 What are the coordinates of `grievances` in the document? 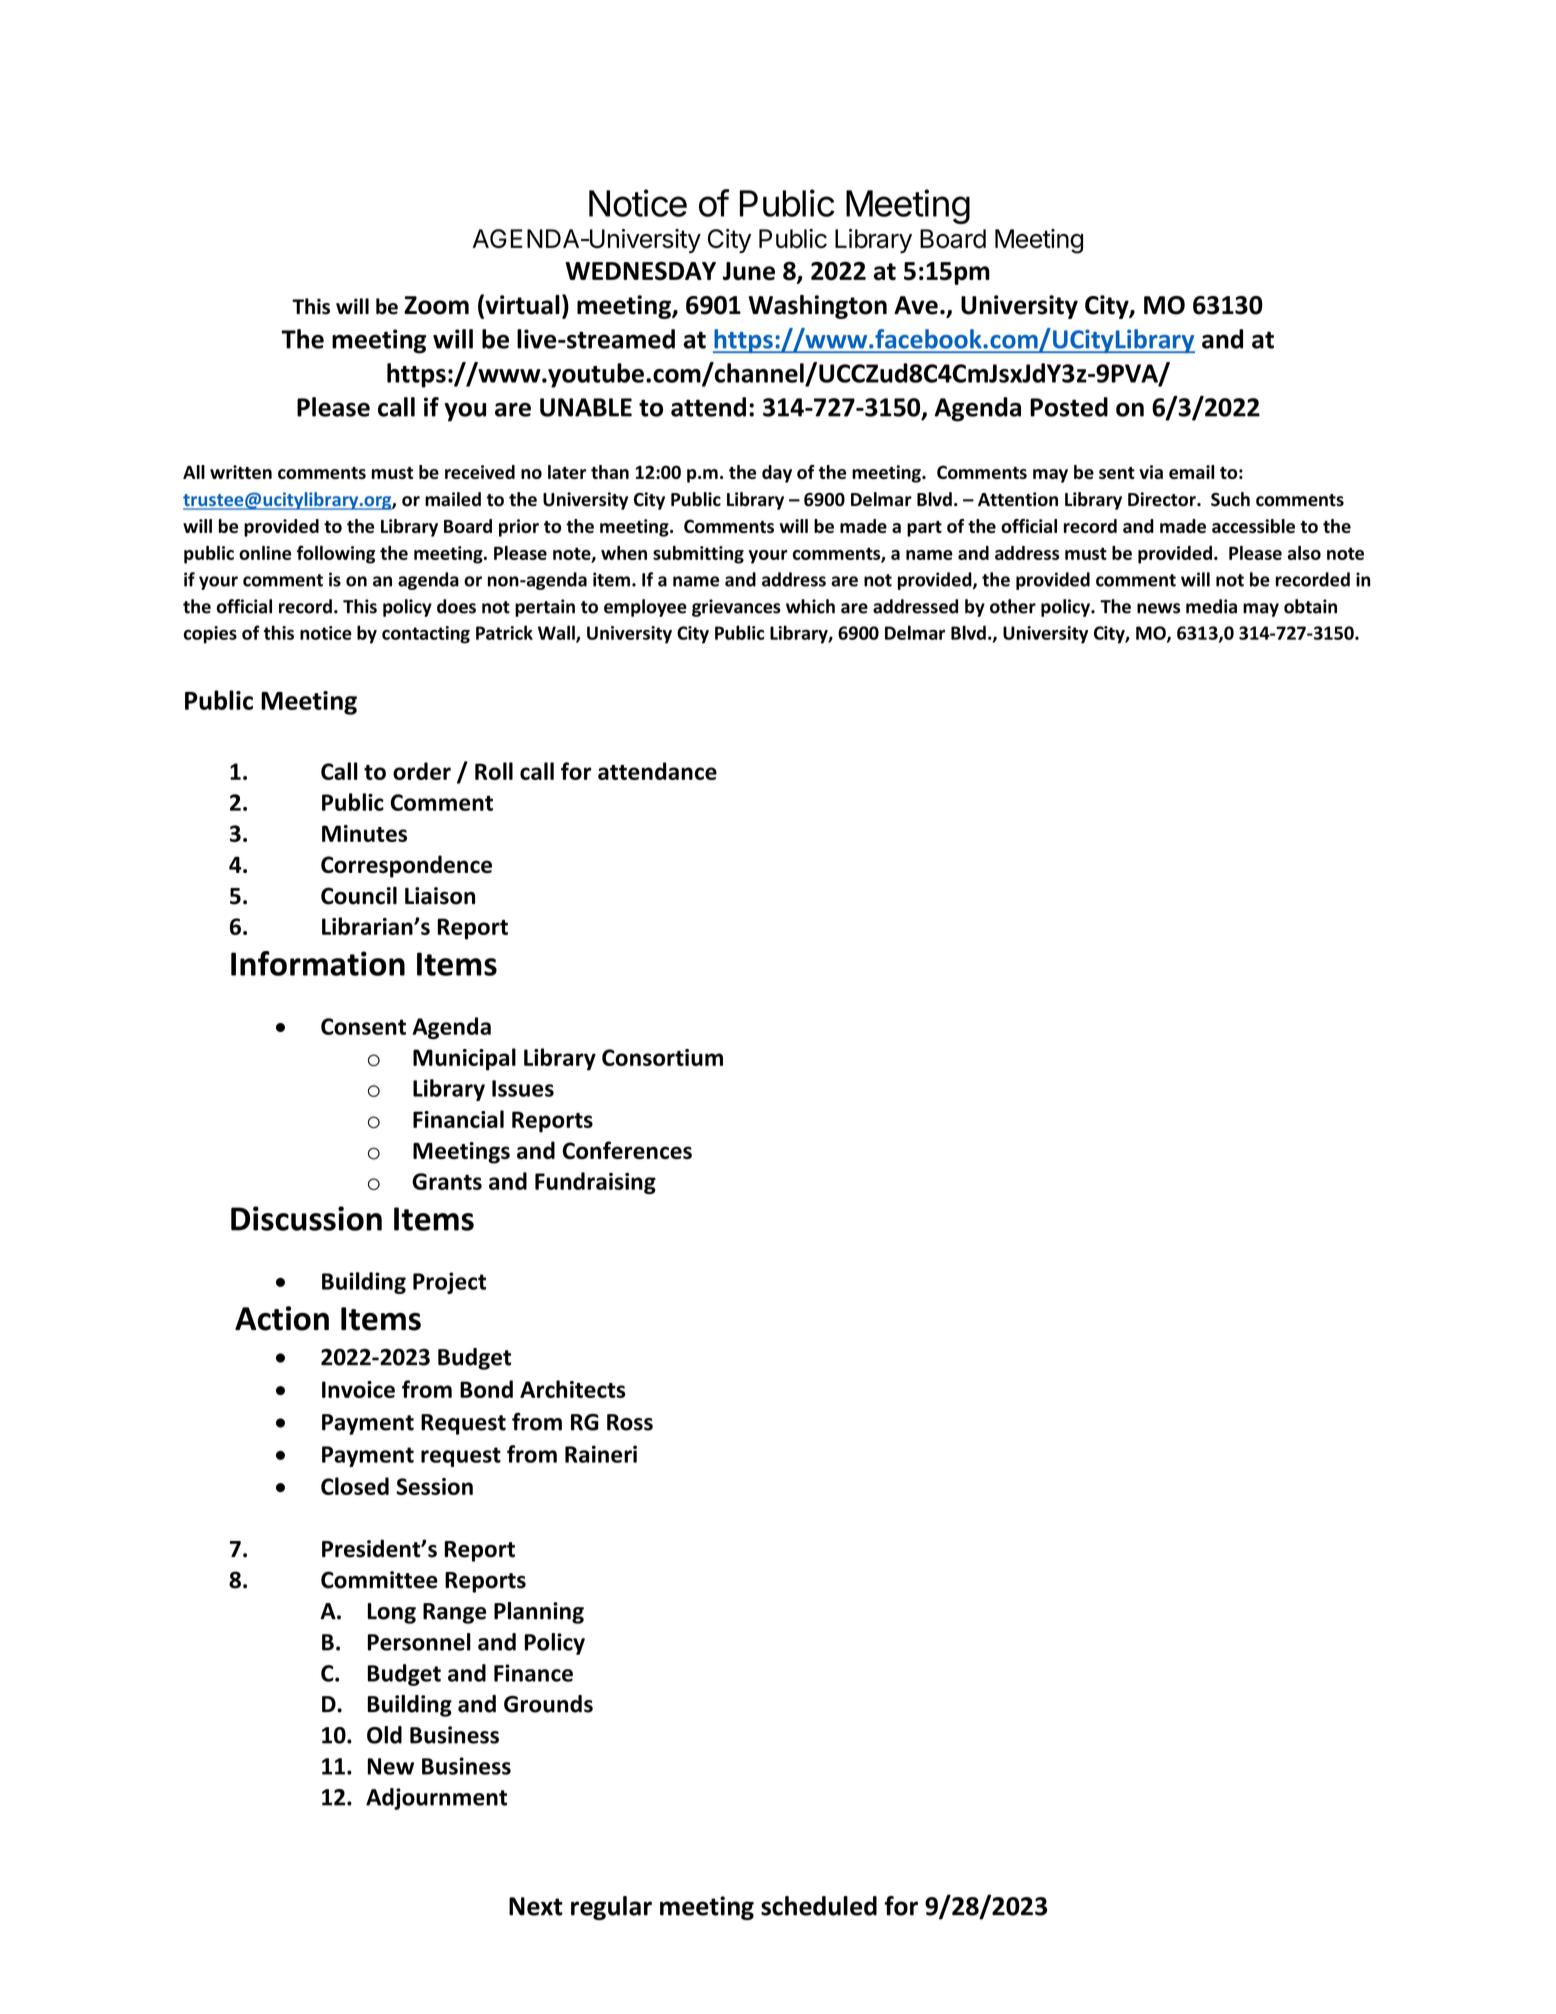 It's located at (736, 608).
